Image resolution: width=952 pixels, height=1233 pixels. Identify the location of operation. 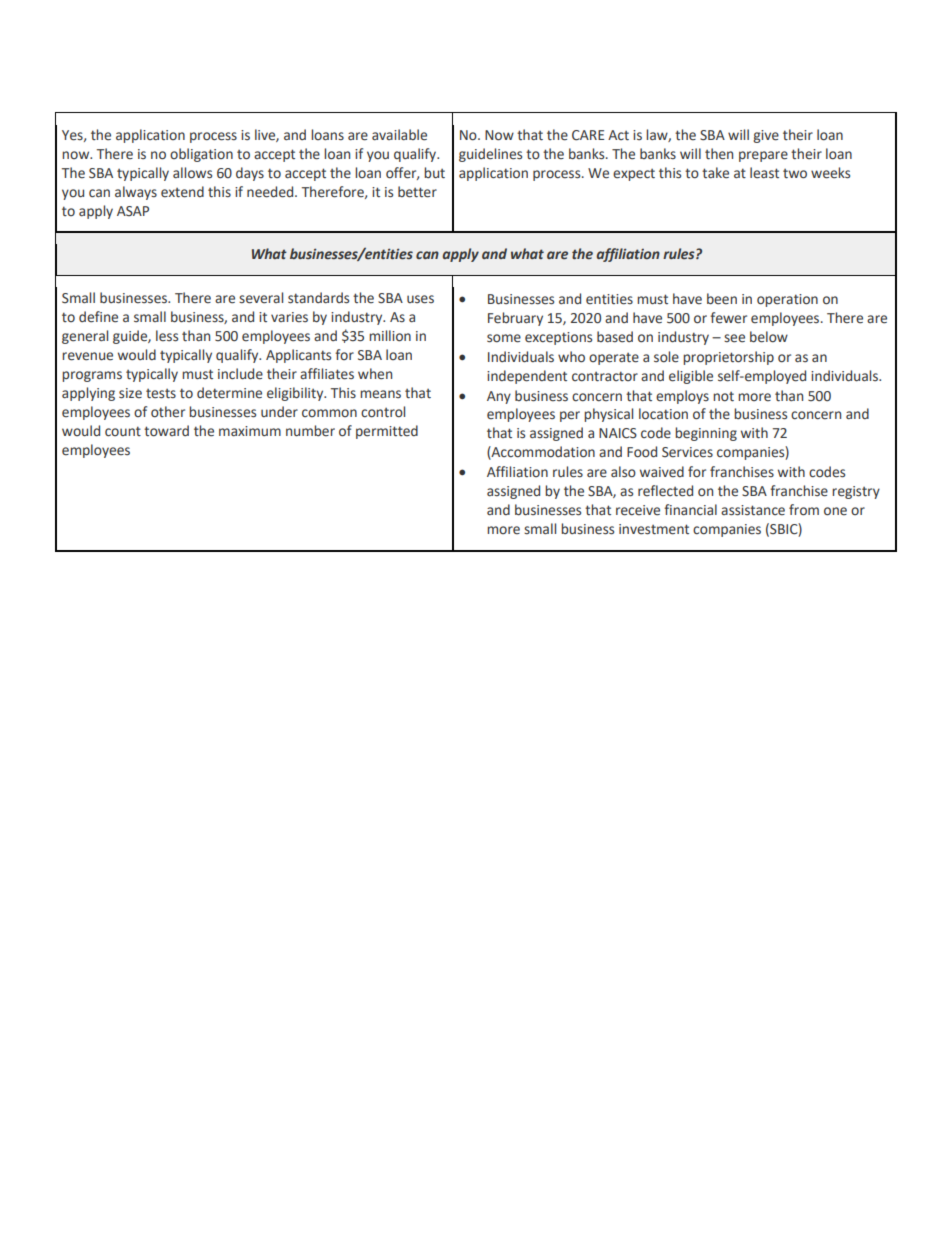
(787, 300).
